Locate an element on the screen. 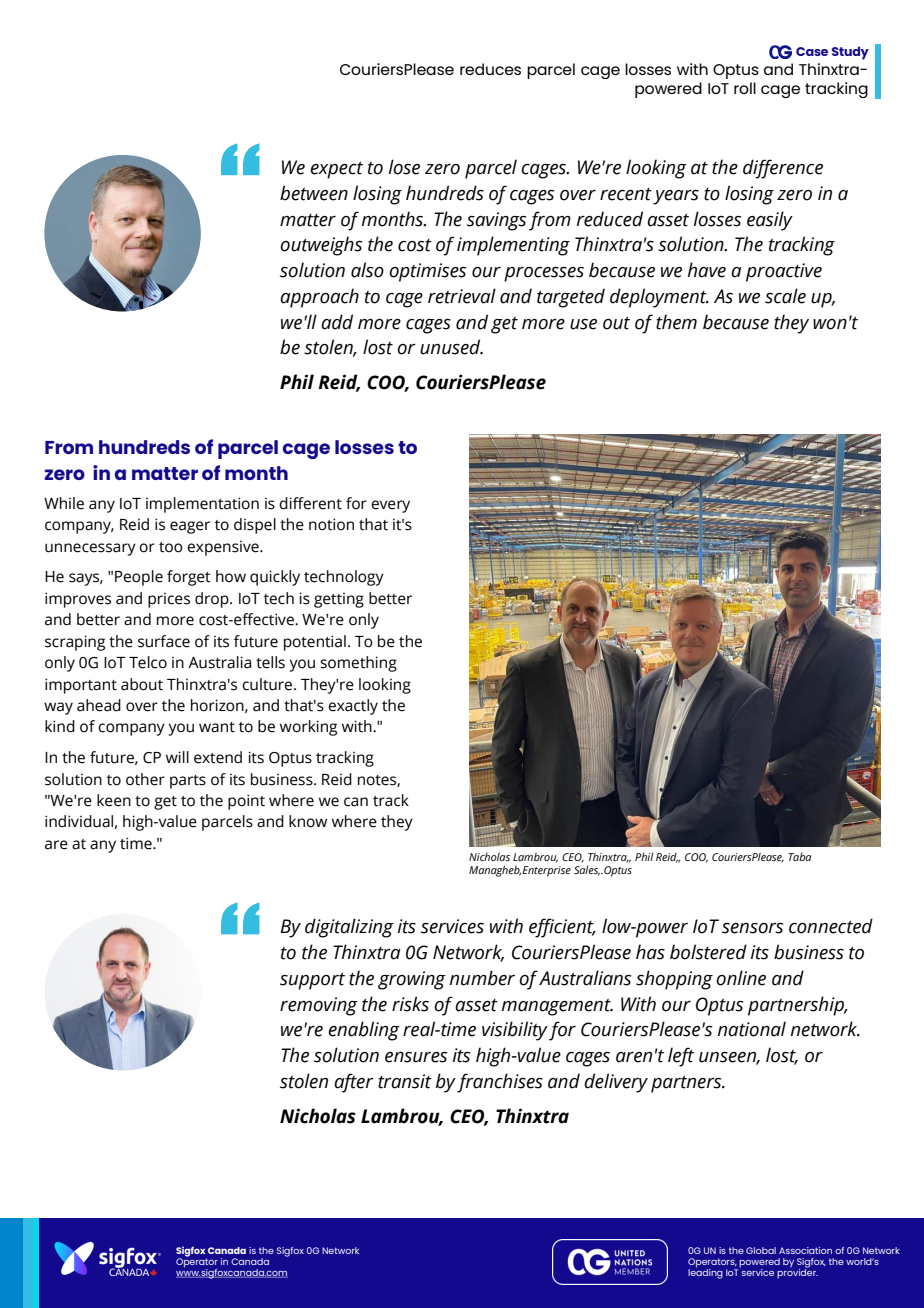  national is located at coordinates (752, 1029).
